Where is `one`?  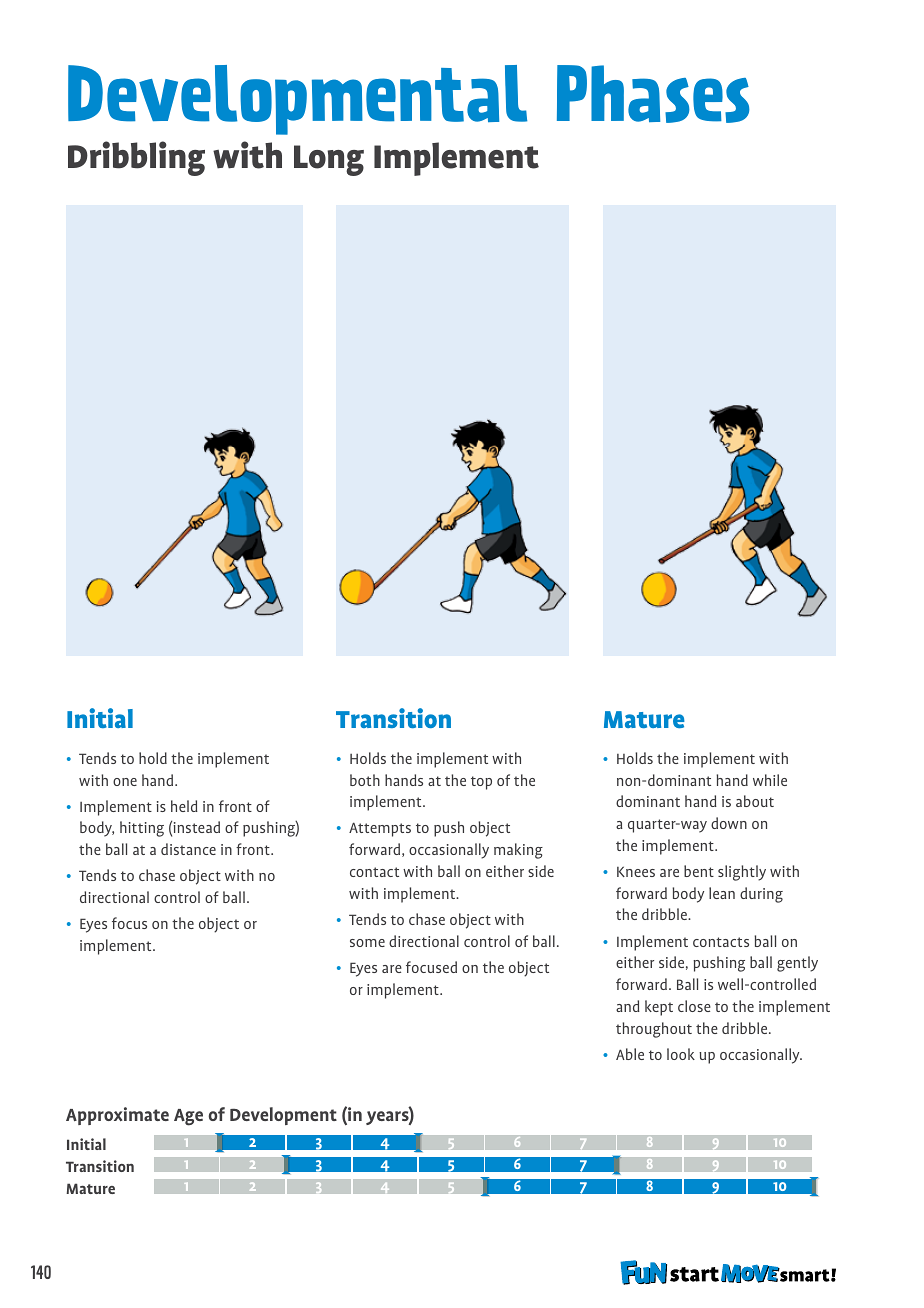 one is located at coordinates (125, 782).
